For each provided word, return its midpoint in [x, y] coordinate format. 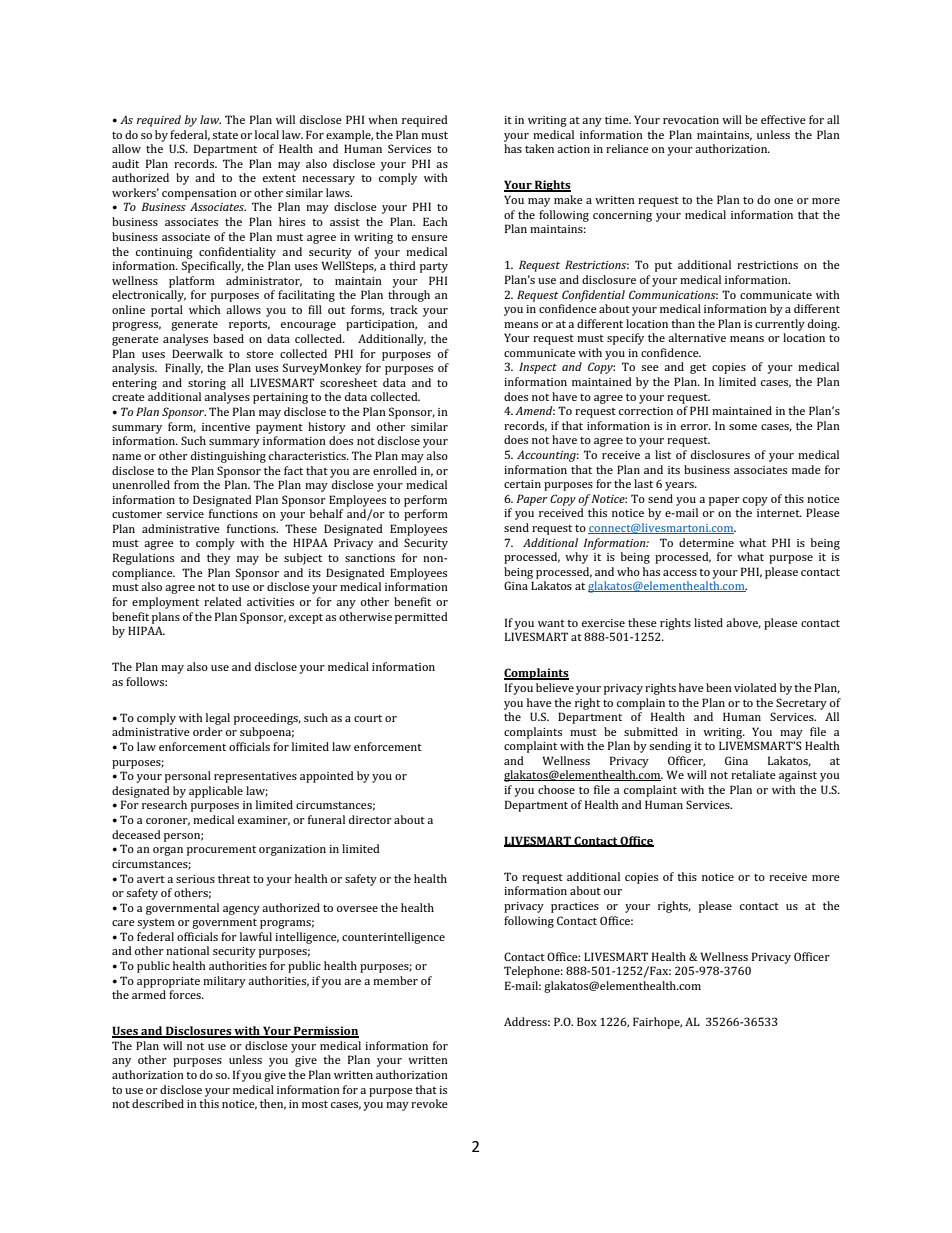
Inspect [538, 368]
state [225, 135]
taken [539, 148]
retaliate [753, 774]
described [158, 1103]
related [223, 601]
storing [207, 384]
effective [783, 119]
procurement [221, 851]
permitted [421, 618]
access [680, 573]
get [698, 369]
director [370, 819]
